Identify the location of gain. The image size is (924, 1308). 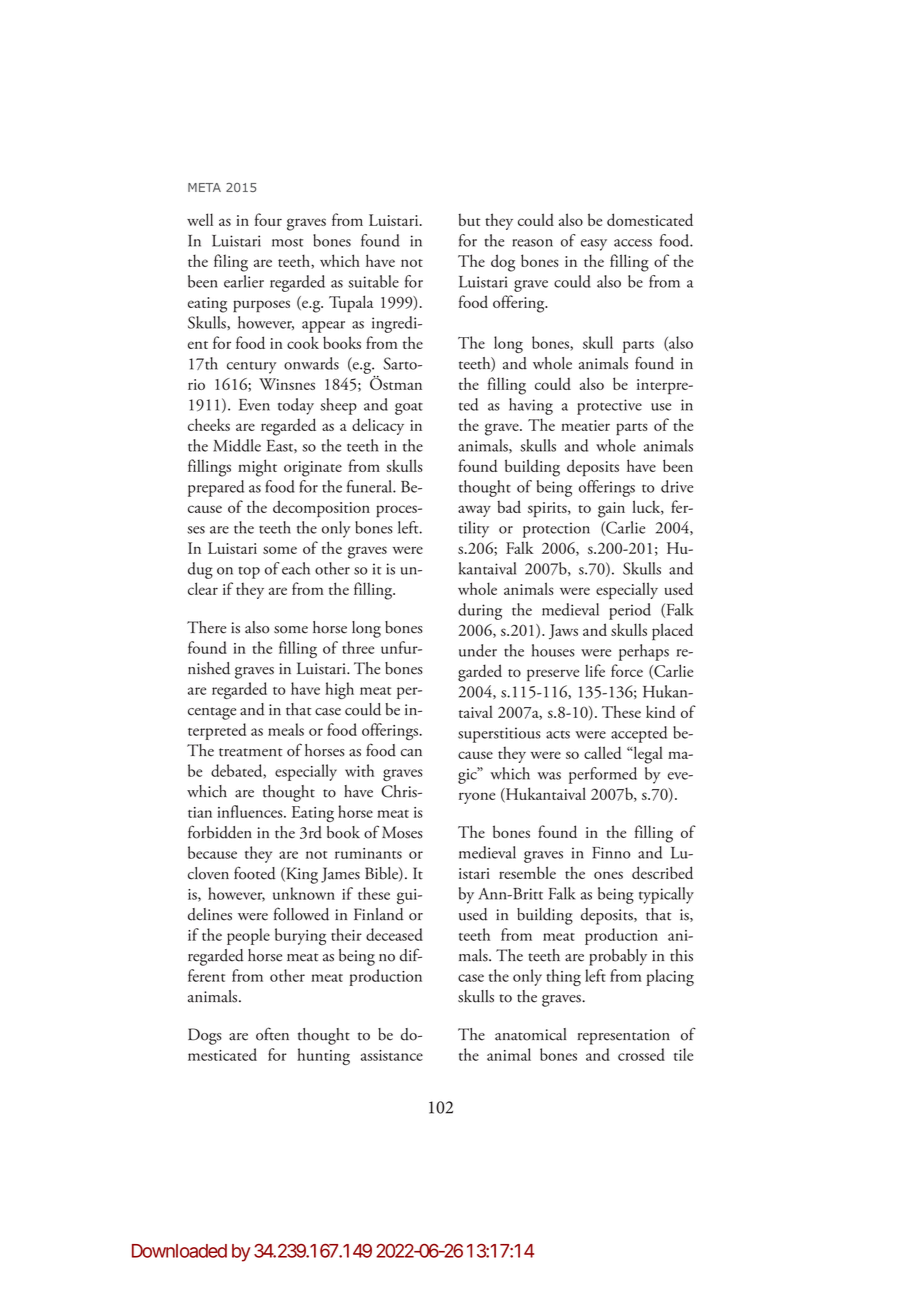
(611, 510).
